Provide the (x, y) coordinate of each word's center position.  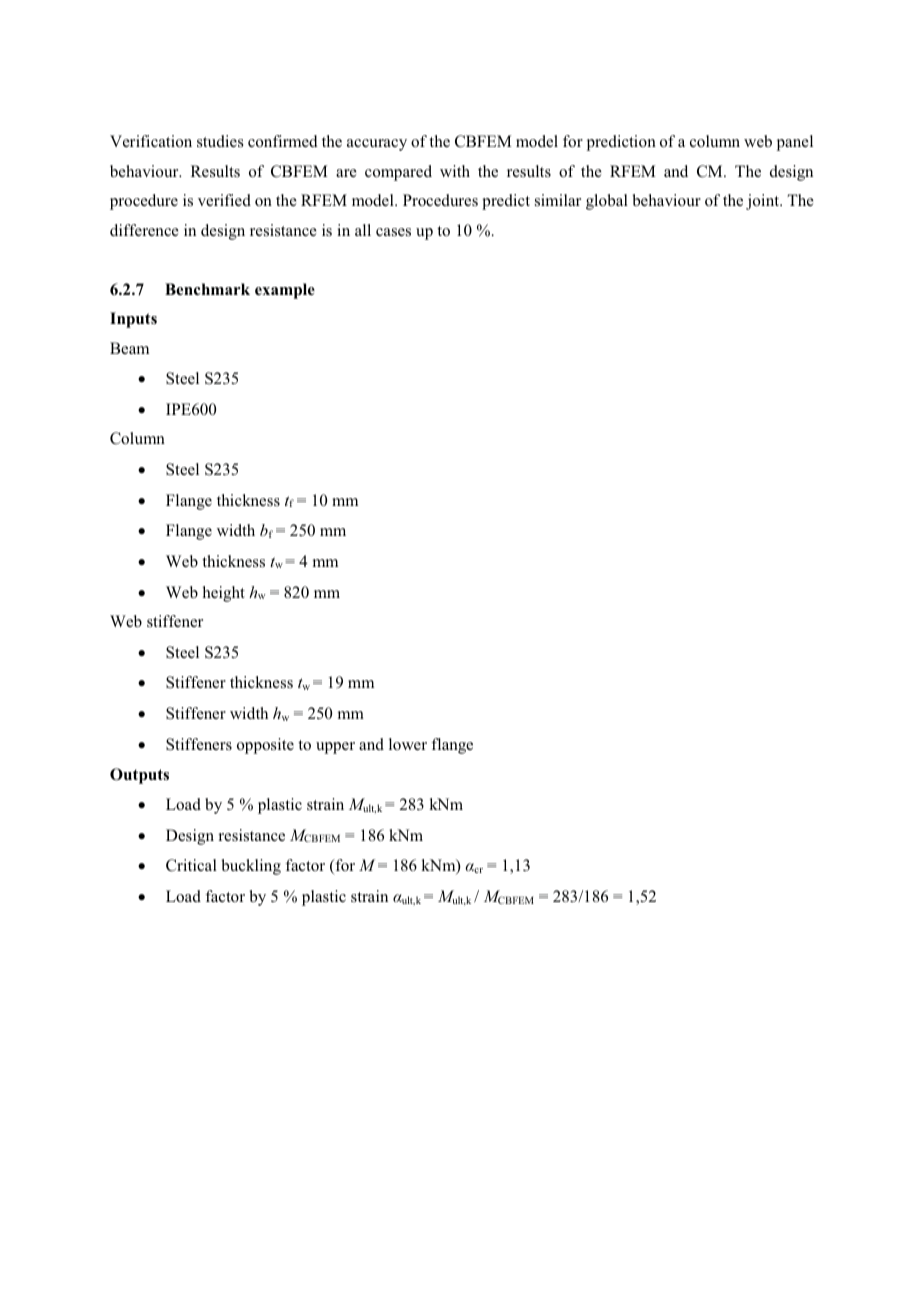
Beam (129, 348)
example (285, 291)
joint (764, 202)
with (455, 171)
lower (408, 744)
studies (220, 141)
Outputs (139, 776)
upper (335, 748)
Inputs (133, 320)
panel (795, 143)
